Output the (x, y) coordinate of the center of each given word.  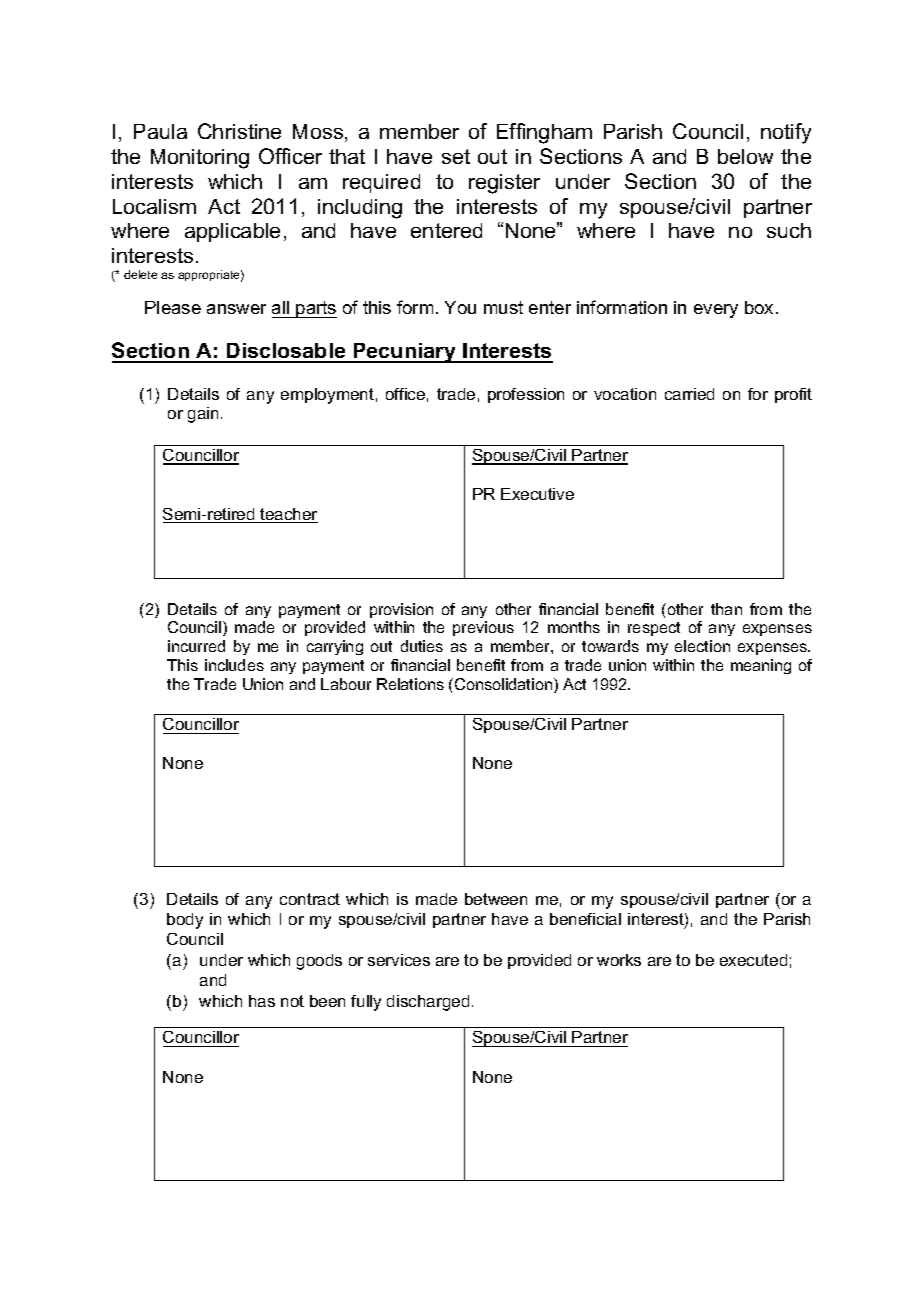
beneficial (585, 919)
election (702, 646)
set (456, 156)
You (460, 307)
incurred (196, 646)
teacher (288, 515)
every (716, 311)
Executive (537, 494)
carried (689, 394)
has (262, 1001)
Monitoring (200, 159)
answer (236, 309)
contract (310, 899)
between (496, 899)
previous (483, 628)
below (745, 156)
